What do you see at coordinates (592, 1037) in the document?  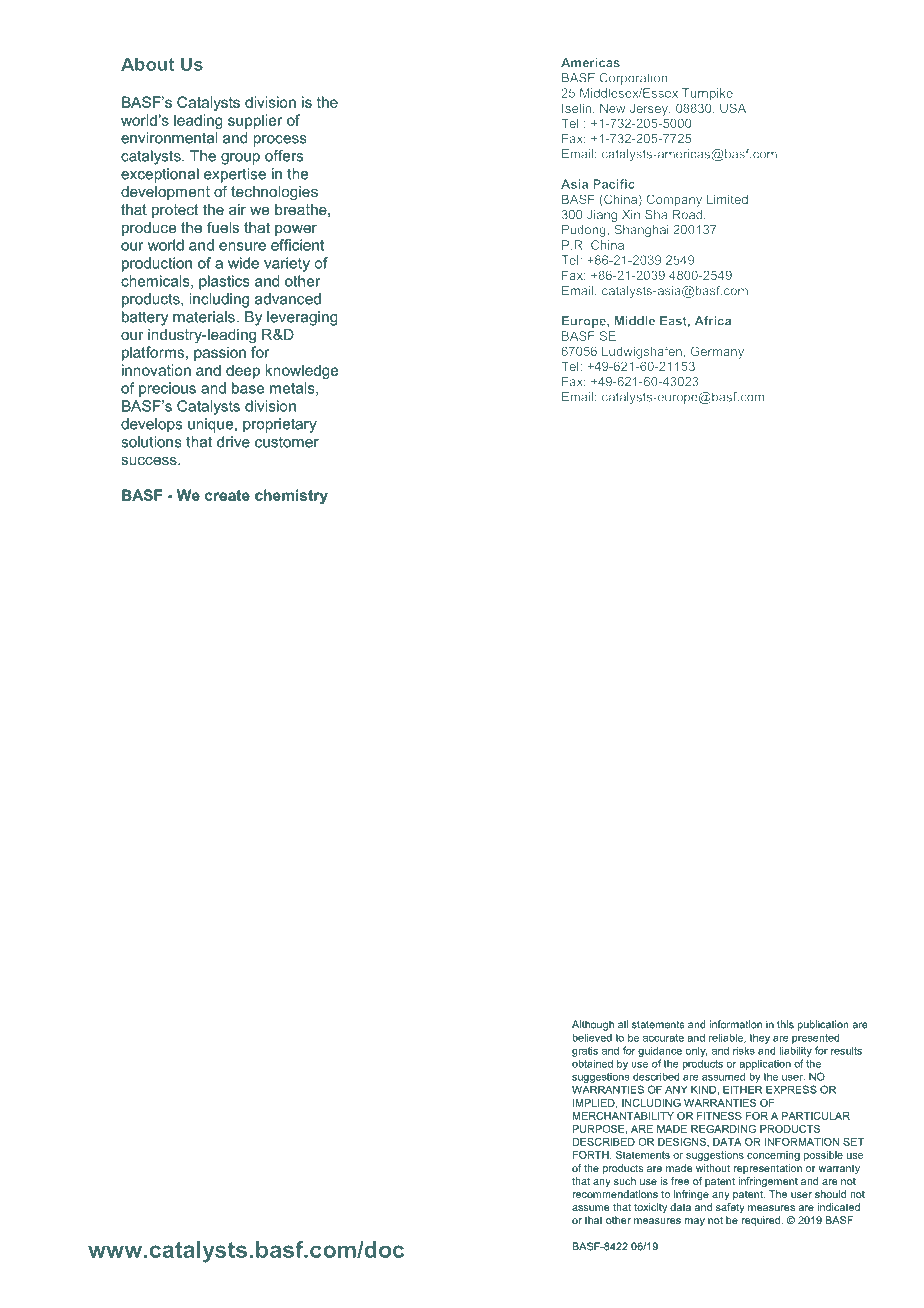 I see `believed` at bounding box center [592, 1037].
